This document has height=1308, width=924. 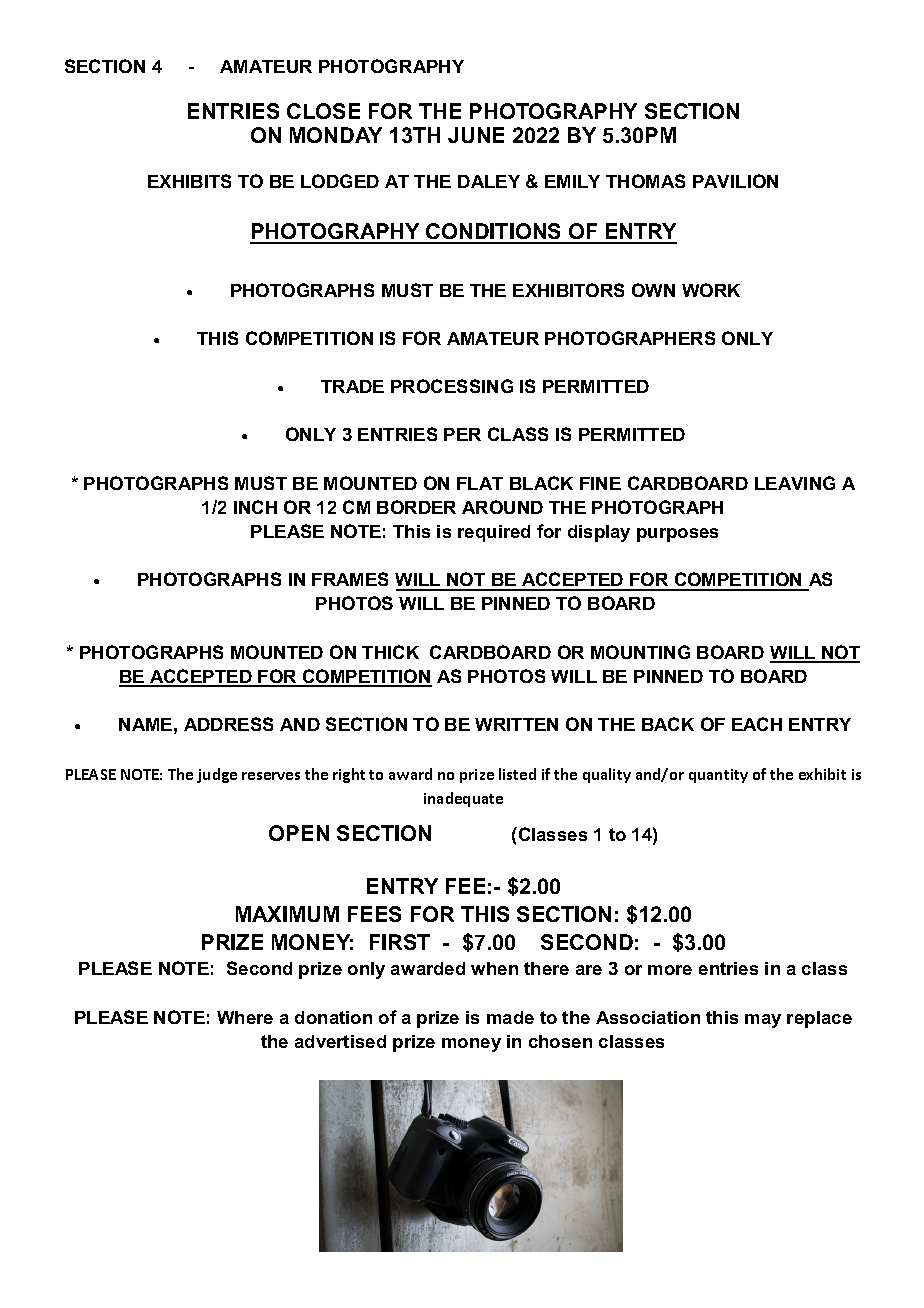 What do you see at coordinates (336, 135) in the document?
I see `MONDAY` at bounding box center [336, 135].
